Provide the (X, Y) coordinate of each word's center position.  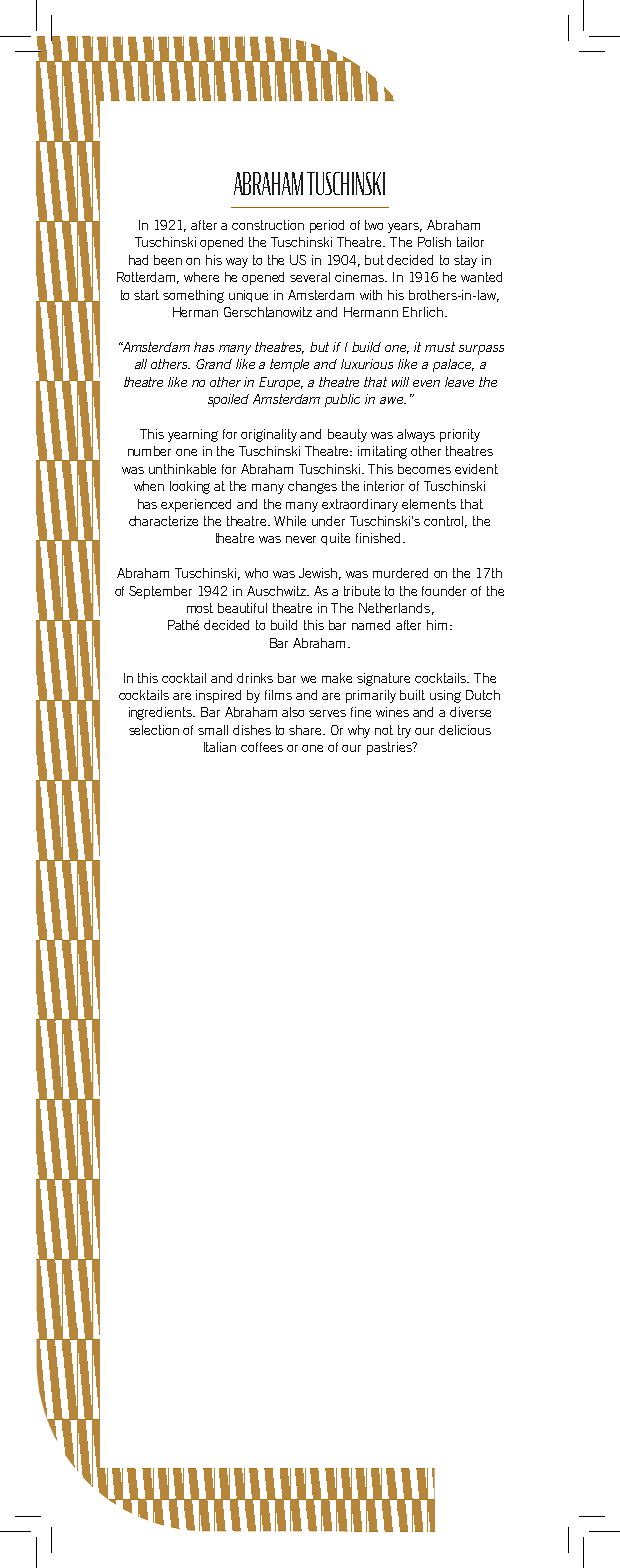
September (160, 592)
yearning (193, 435)
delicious (465, 730)
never (301, 539)
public (342, 400)
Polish (434, 242)
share (307, 730)
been (168, 260)
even (426, 383)
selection (154, 730)
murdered (400, 573)
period (327, 226)
